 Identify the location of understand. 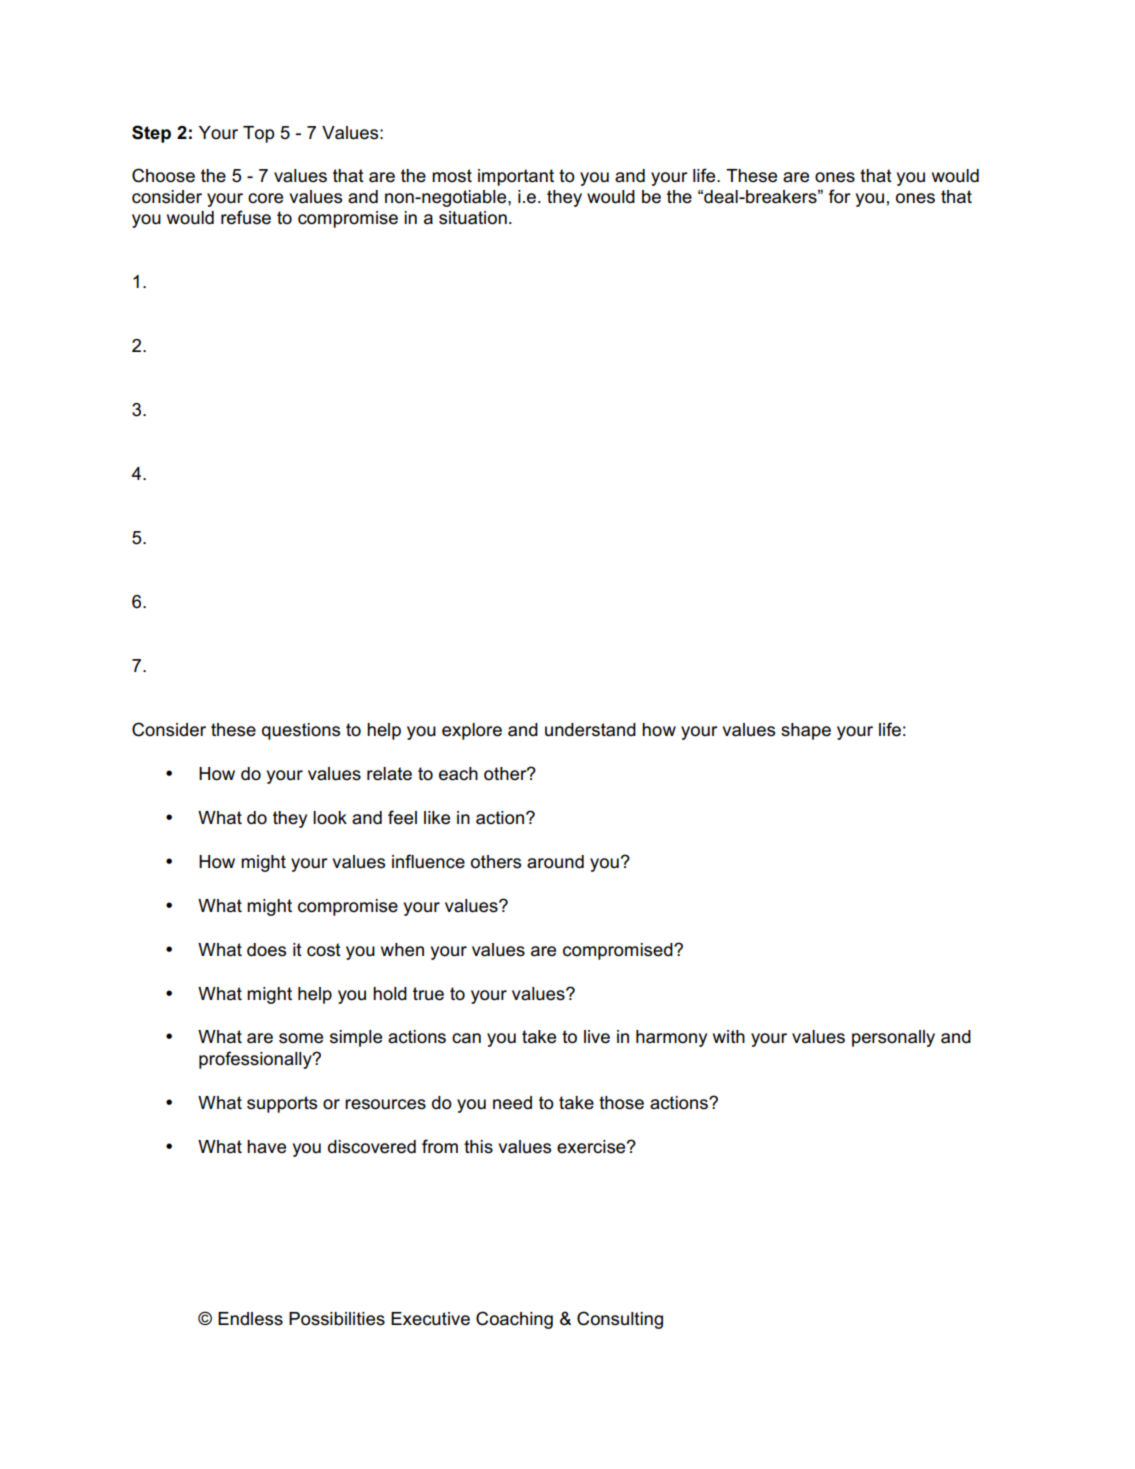
(590, 730).
